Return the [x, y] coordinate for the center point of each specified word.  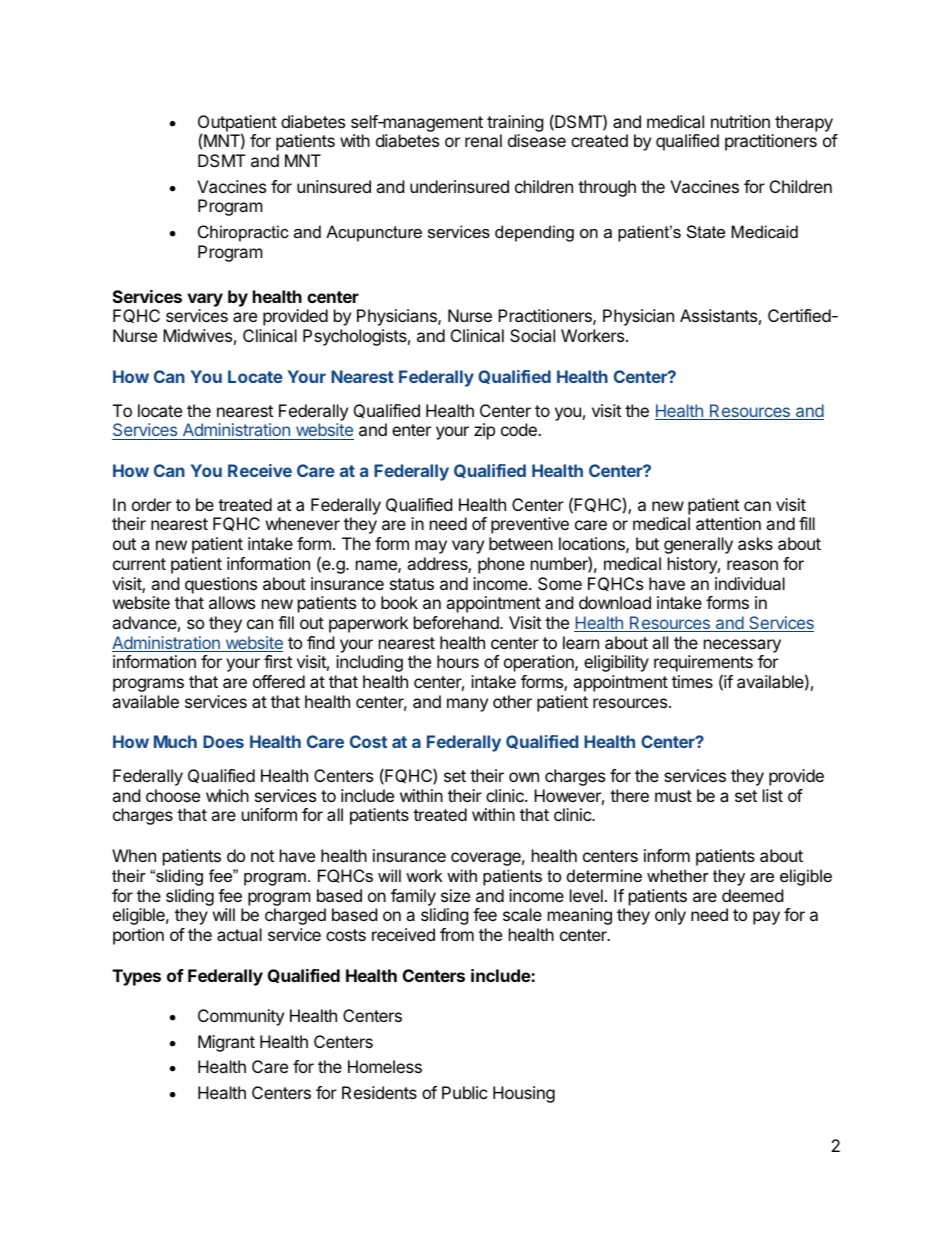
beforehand [457, 622]
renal [483, 140]
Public [465, 1092]
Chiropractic [243, 233]
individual [750, 583]
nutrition [740, 121]
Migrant [226, 1043]
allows [232, 602]
